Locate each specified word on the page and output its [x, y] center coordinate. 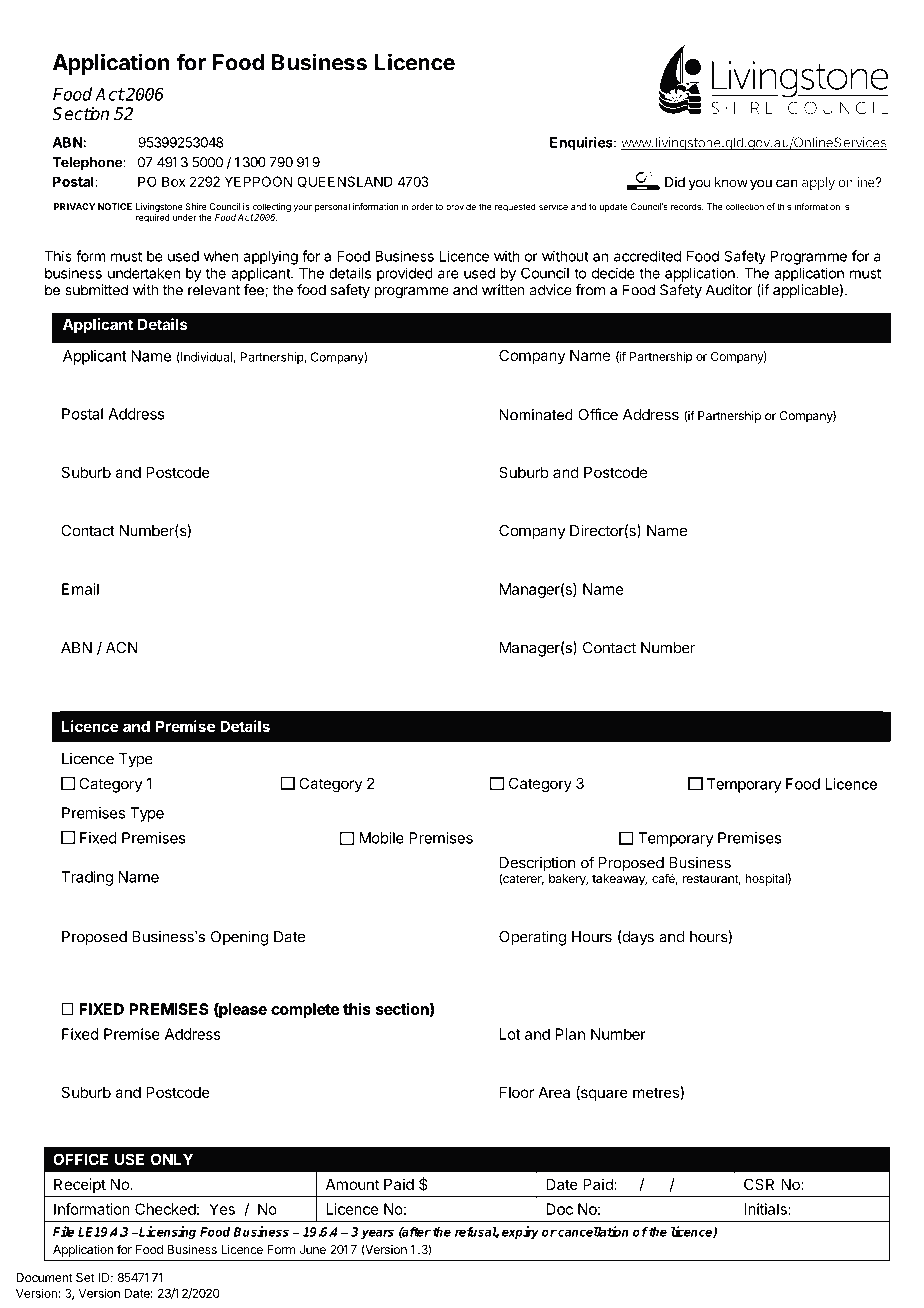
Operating [532, 938]
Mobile [381, 838]
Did [675, 182]
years [377, 1234]
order [422, 206]
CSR [759, 1184]
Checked [165, 1209]
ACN [122, 648]
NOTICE [115, 206]
